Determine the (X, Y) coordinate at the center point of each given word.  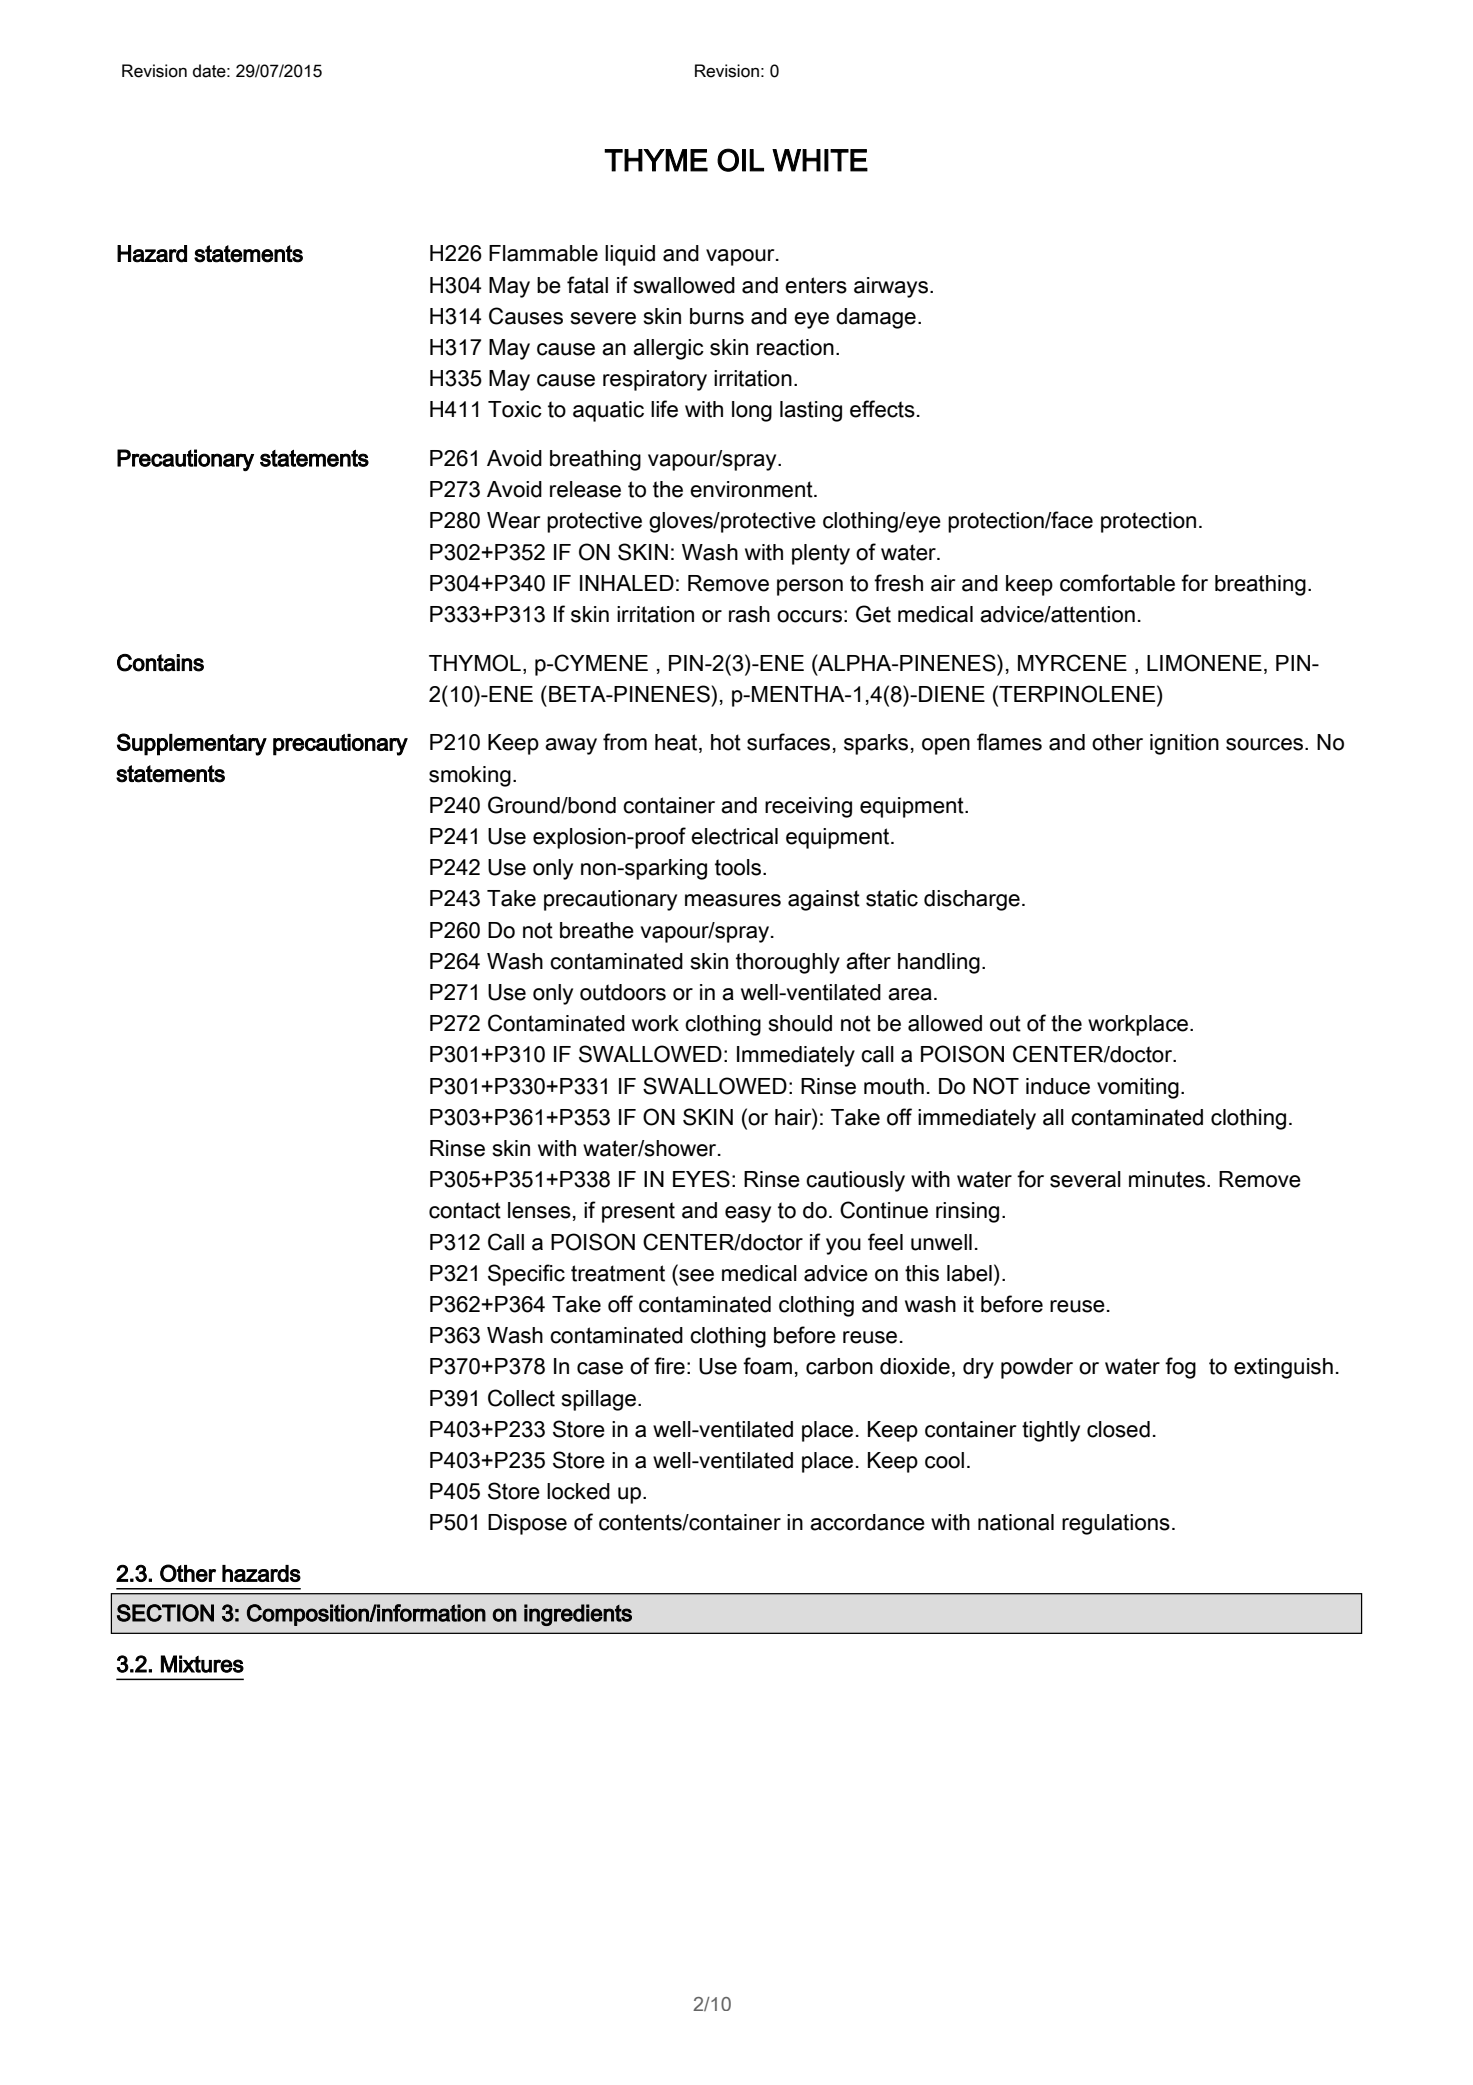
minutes (1168, 1179)
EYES (701, 1179)
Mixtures (202, 1664)
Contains (160, 663)
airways (892, 287)
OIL (740, 160)
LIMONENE (1204, 663)
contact (465, 1210)
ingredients (578, 1615)
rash (749, 614)
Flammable (543, 253)
